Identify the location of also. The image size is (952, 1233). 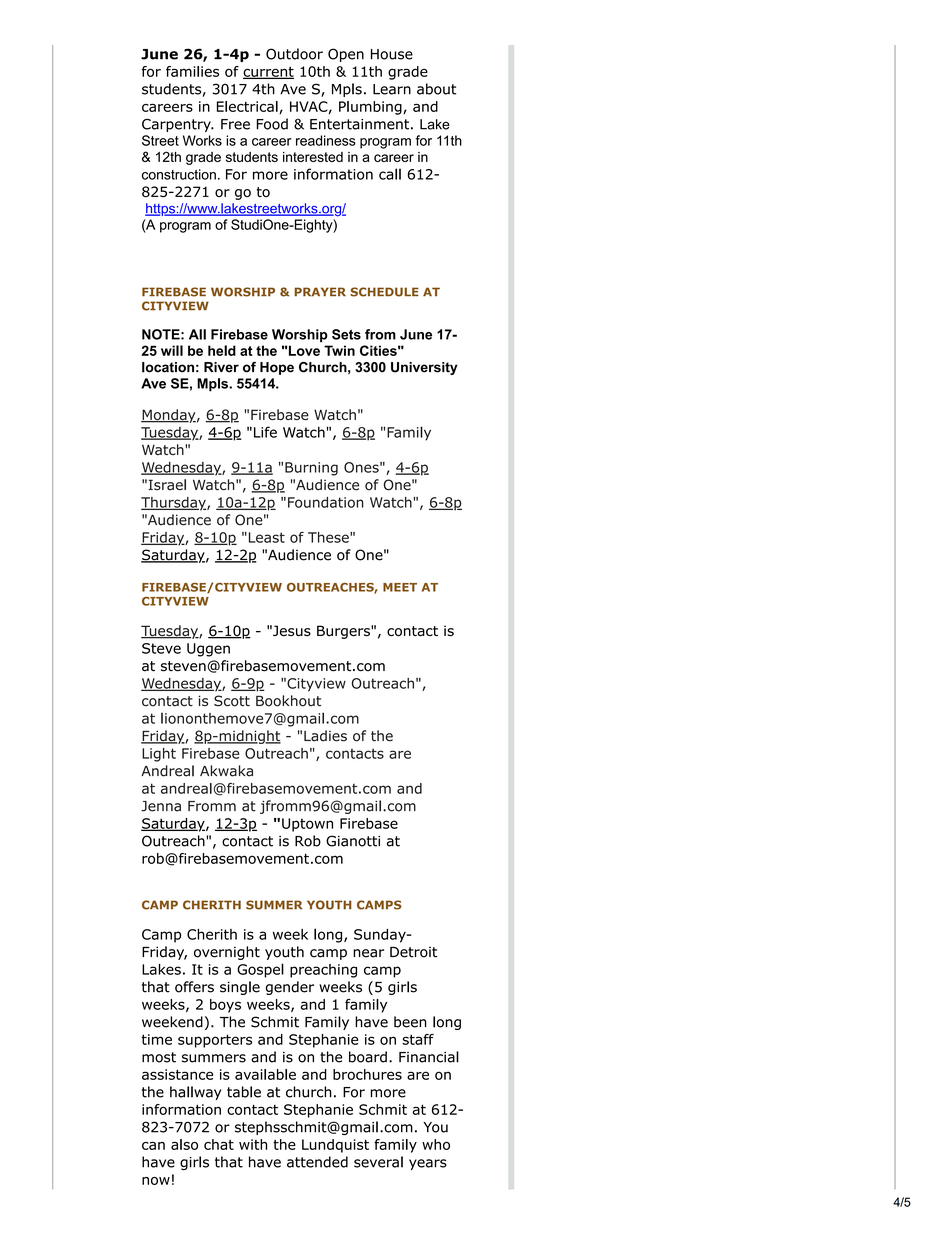
(184, 1144).
